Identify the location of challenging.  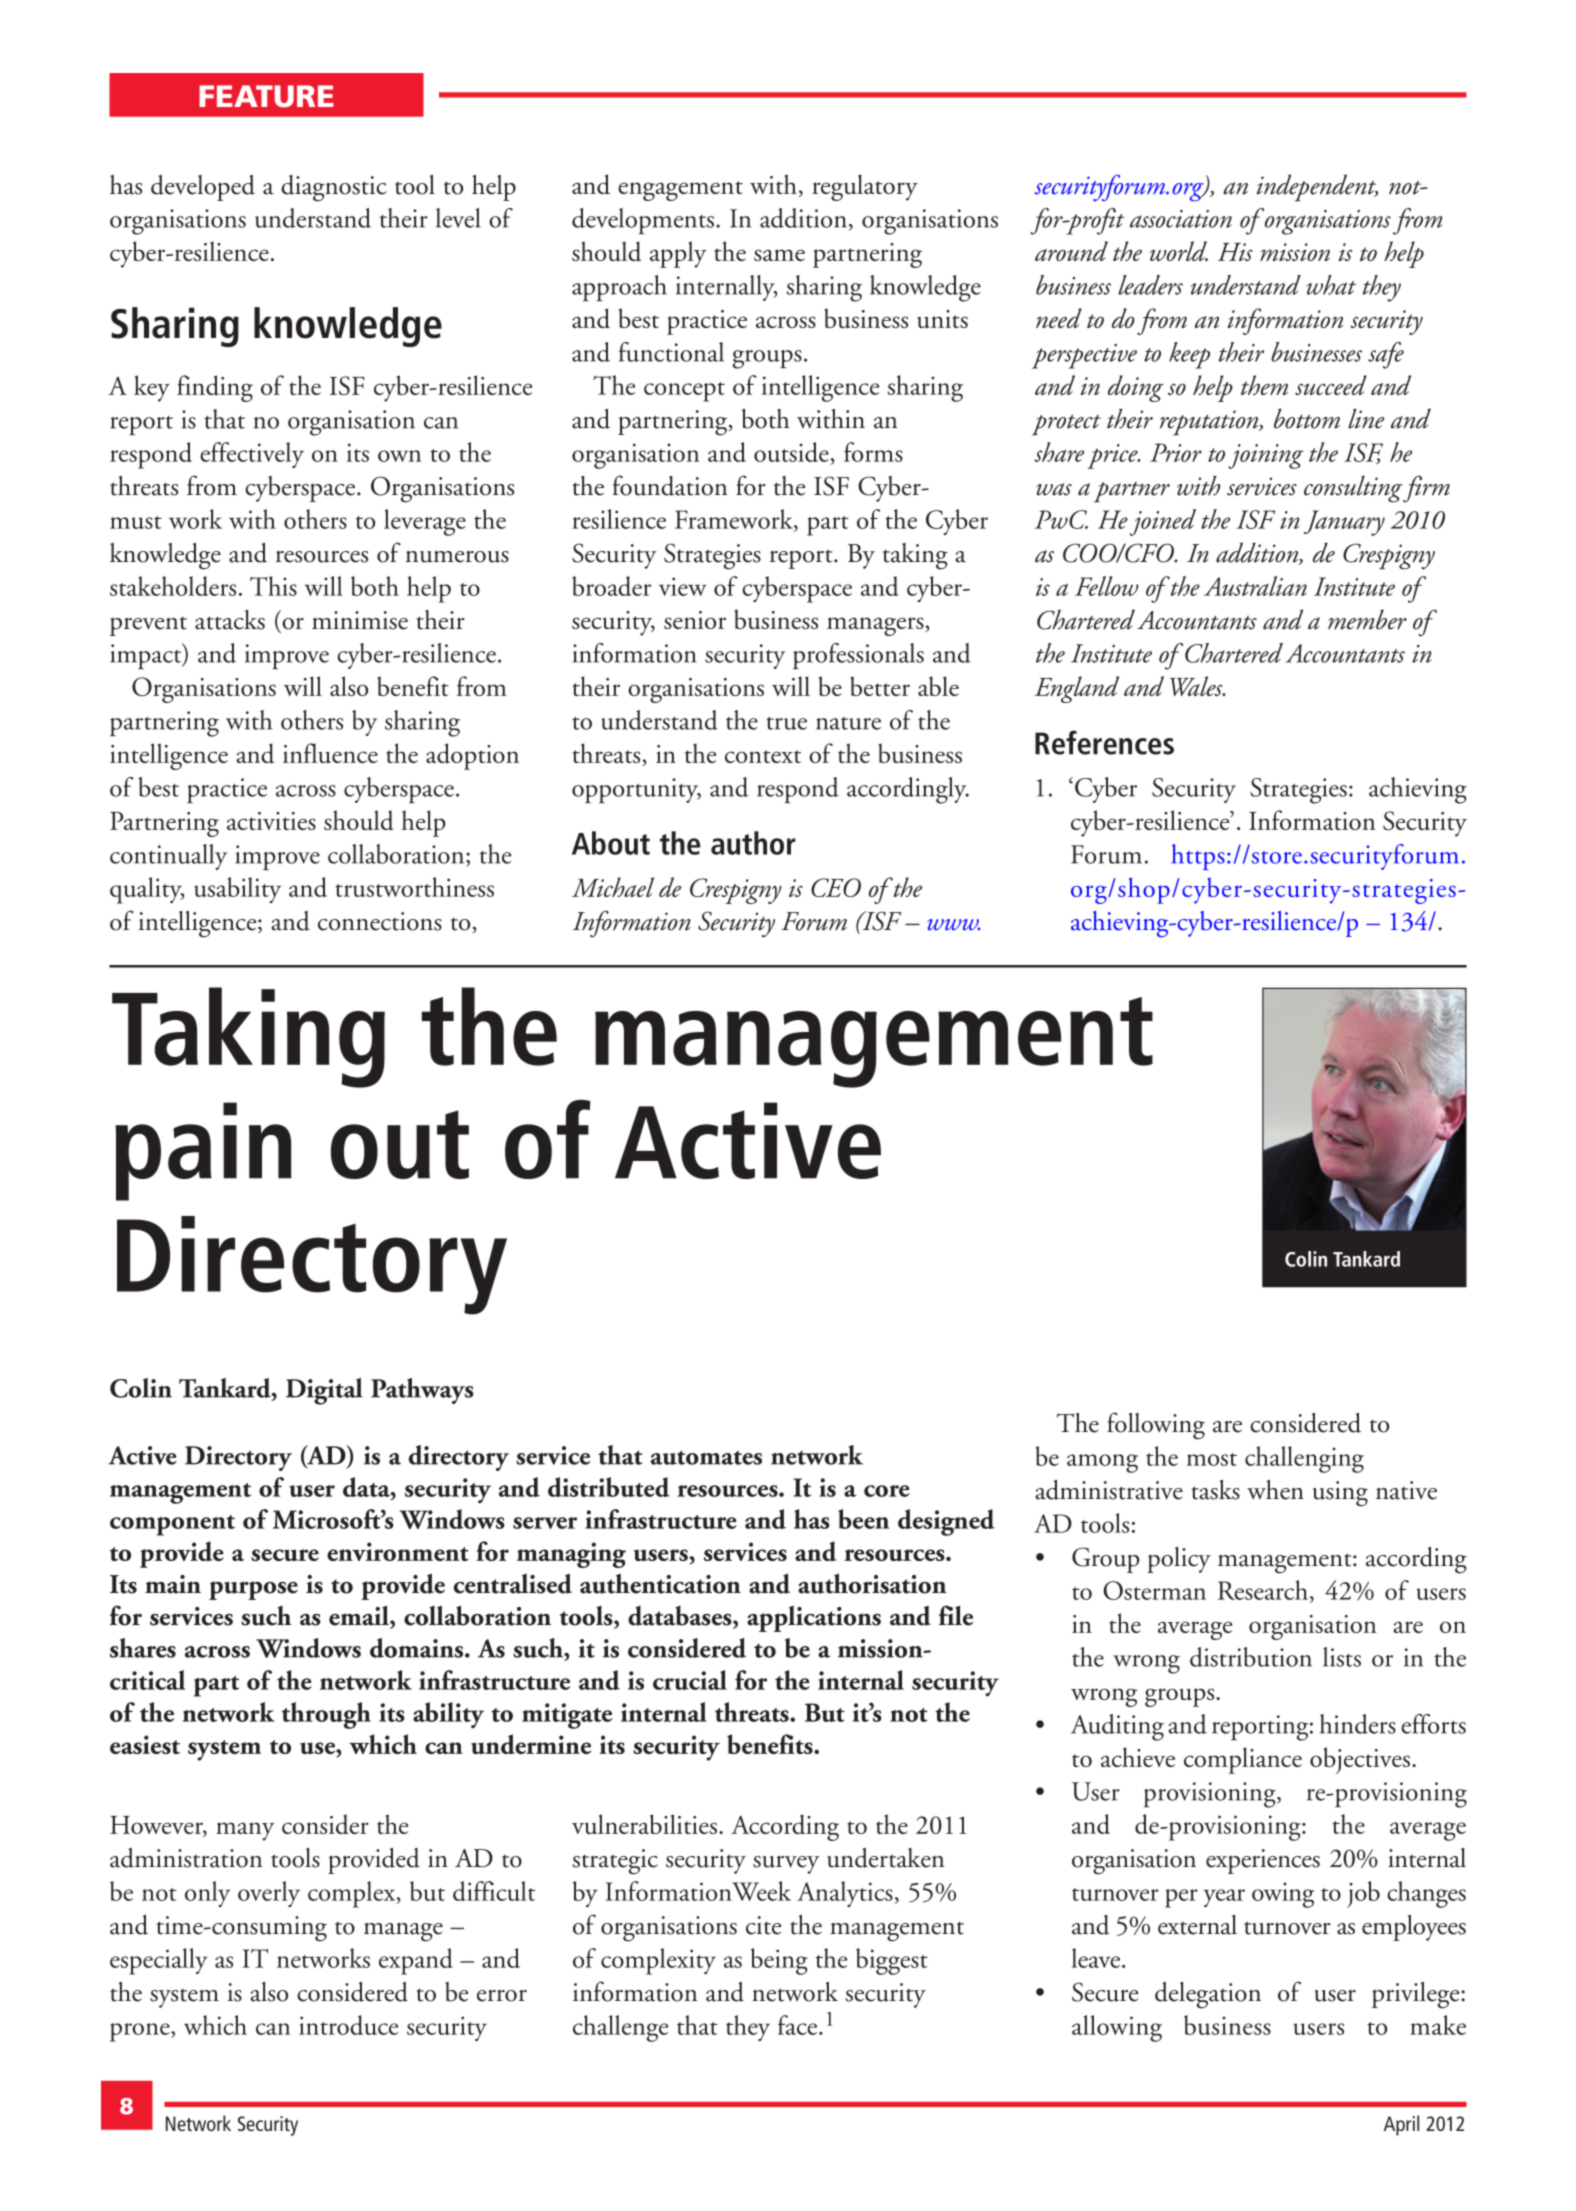
(1304, 1459).
